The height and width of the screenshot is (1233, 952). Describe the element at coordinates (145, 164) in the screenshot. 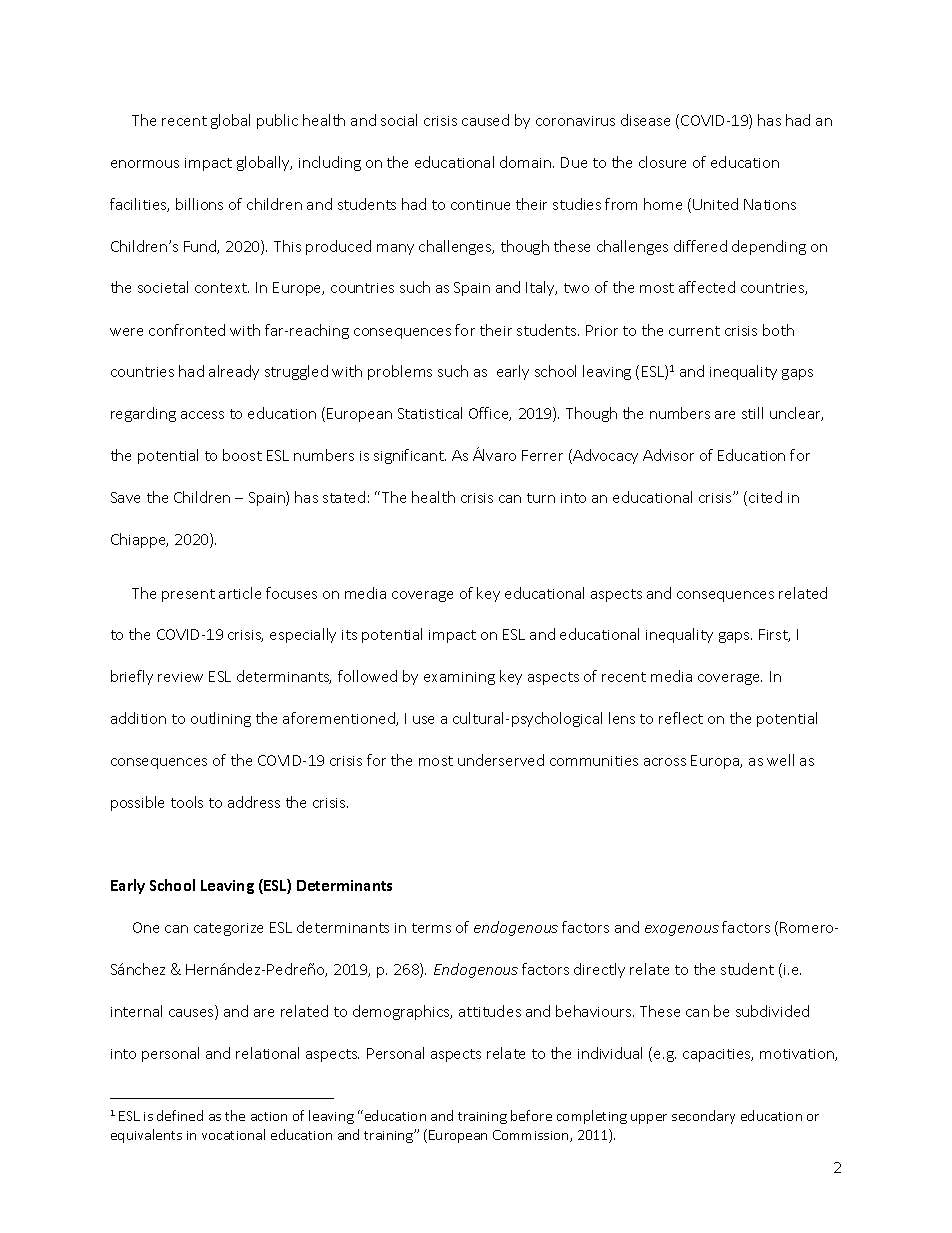

I see `enormous` at that location.
